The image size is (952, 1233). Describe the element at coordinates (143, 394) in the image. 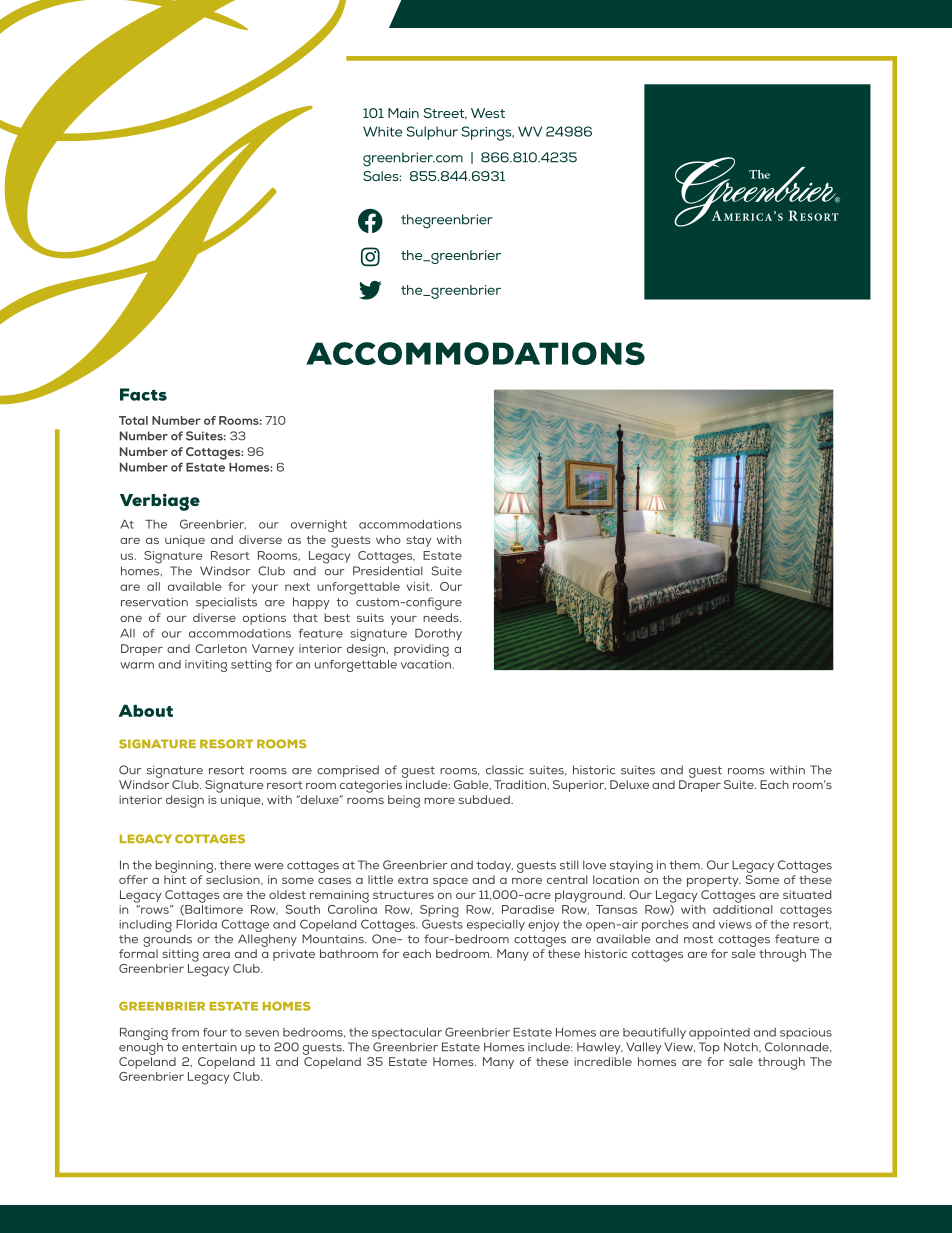

I see `Facts` at that location.
